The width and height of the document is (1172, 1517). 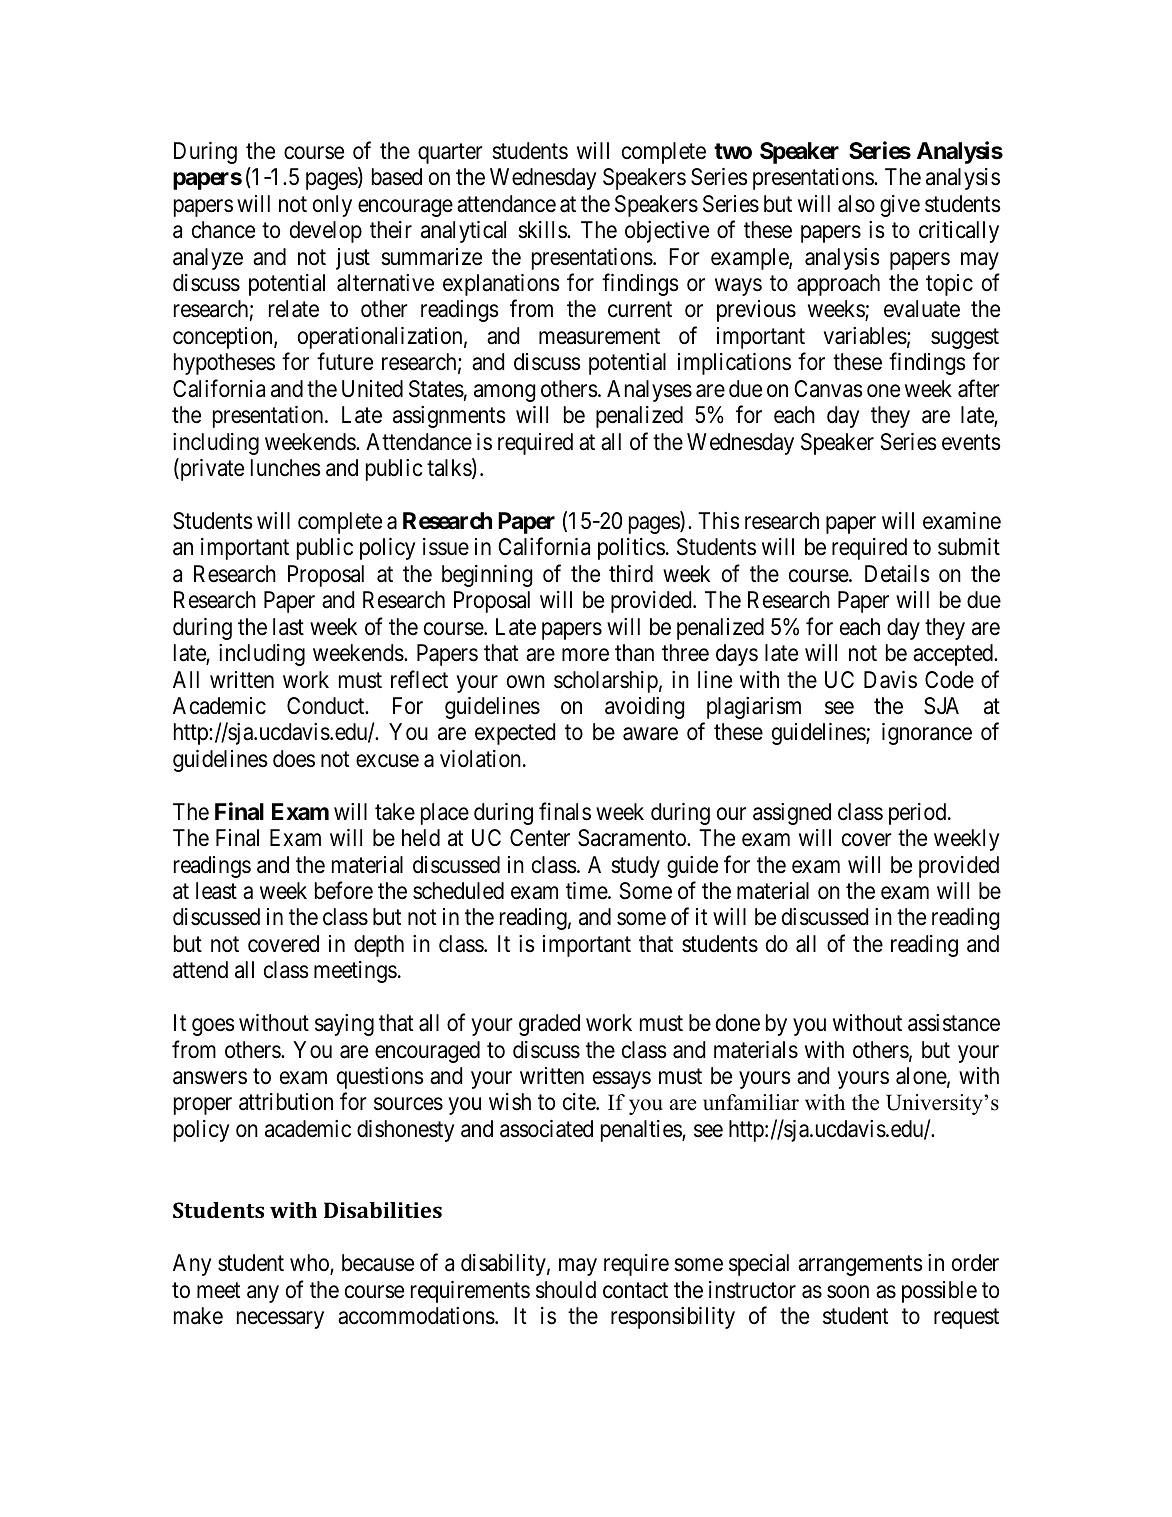 What do you see at coordinates (650, 734) in the document?
I see `aware` at bounding box center [650, 734].
